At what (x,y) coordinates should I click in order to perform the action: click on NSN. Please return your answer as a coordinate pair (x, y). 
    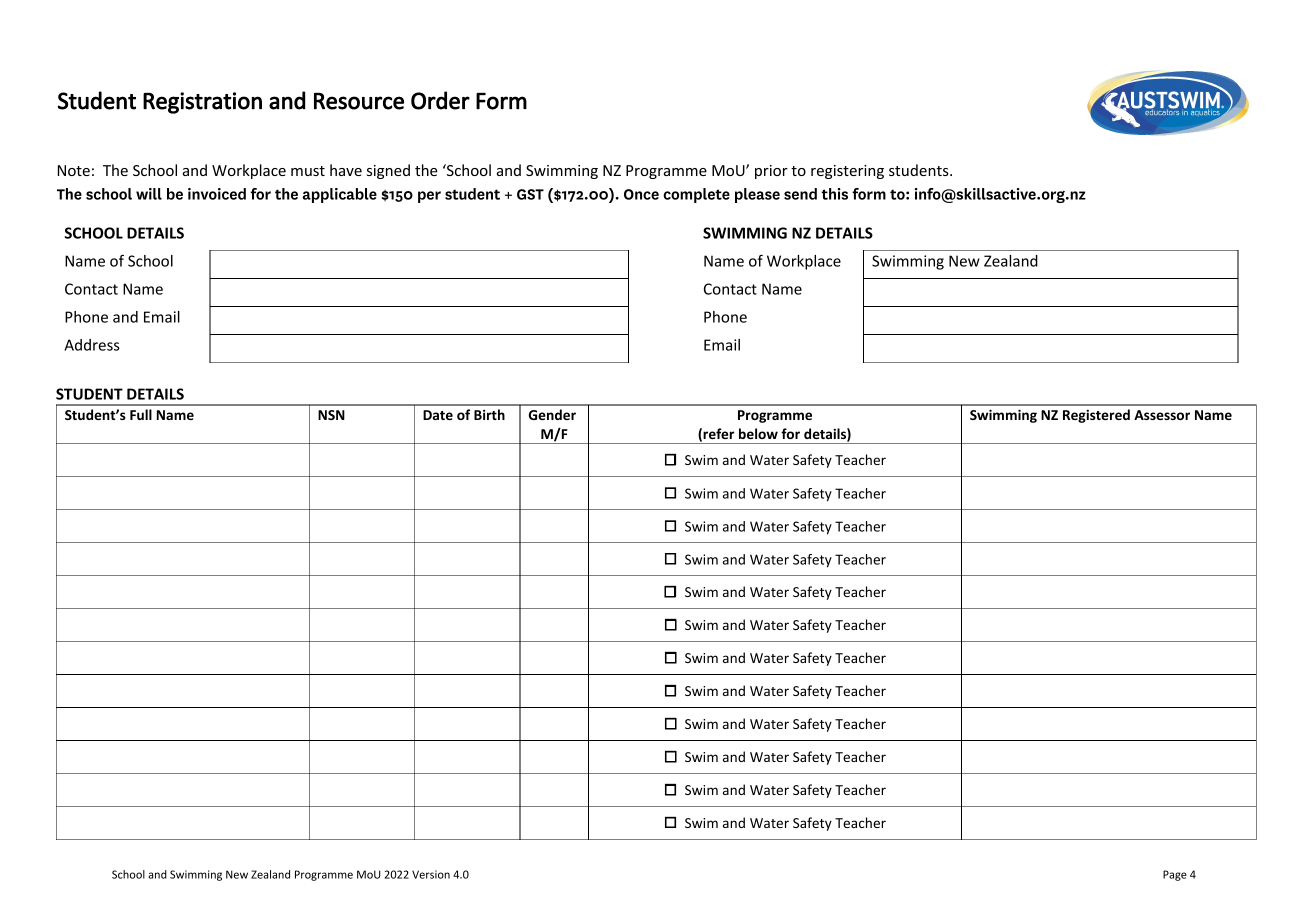
    Looking at the image, I should click on (331, 415).
